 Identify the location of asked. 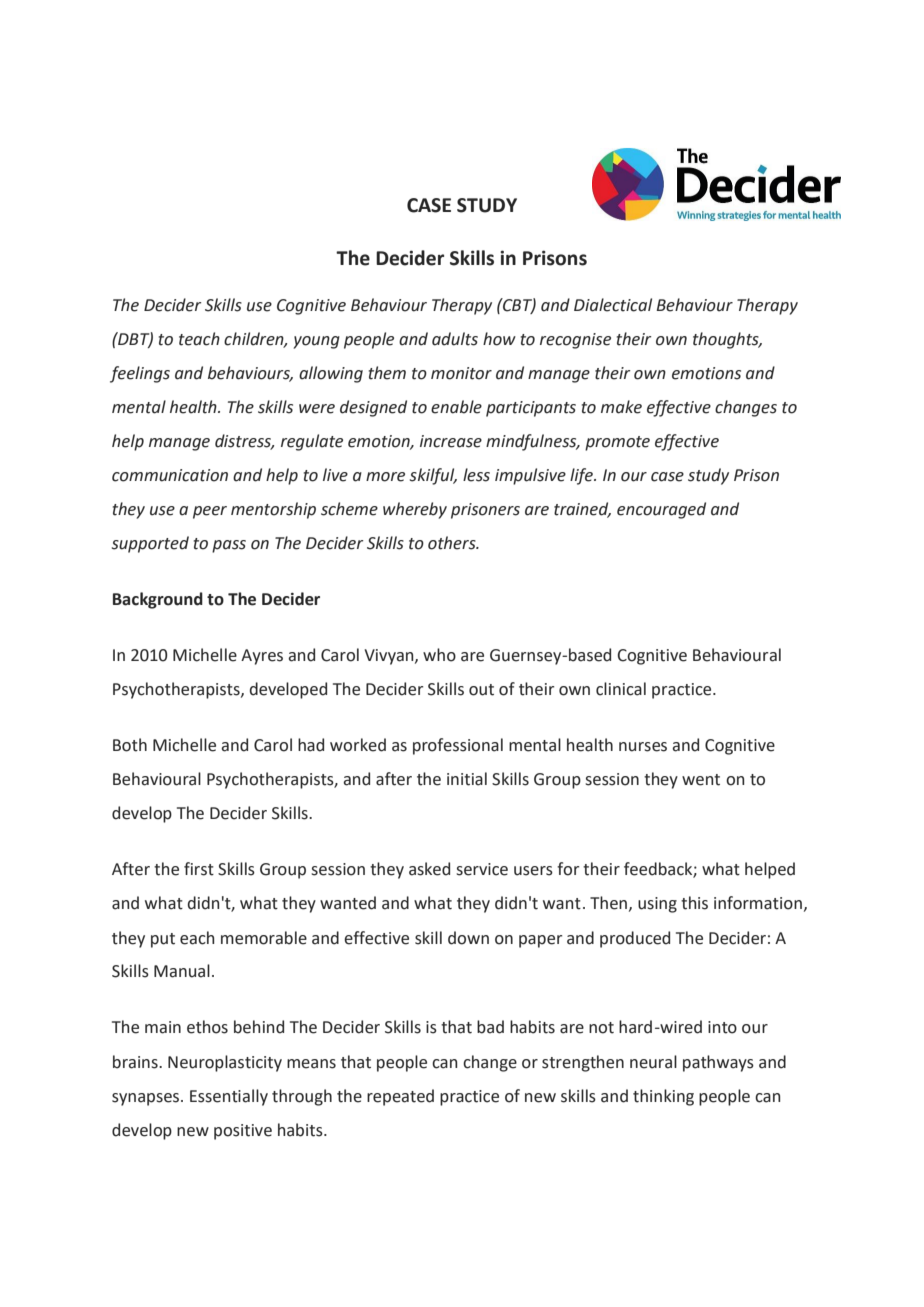
(429, 869).
